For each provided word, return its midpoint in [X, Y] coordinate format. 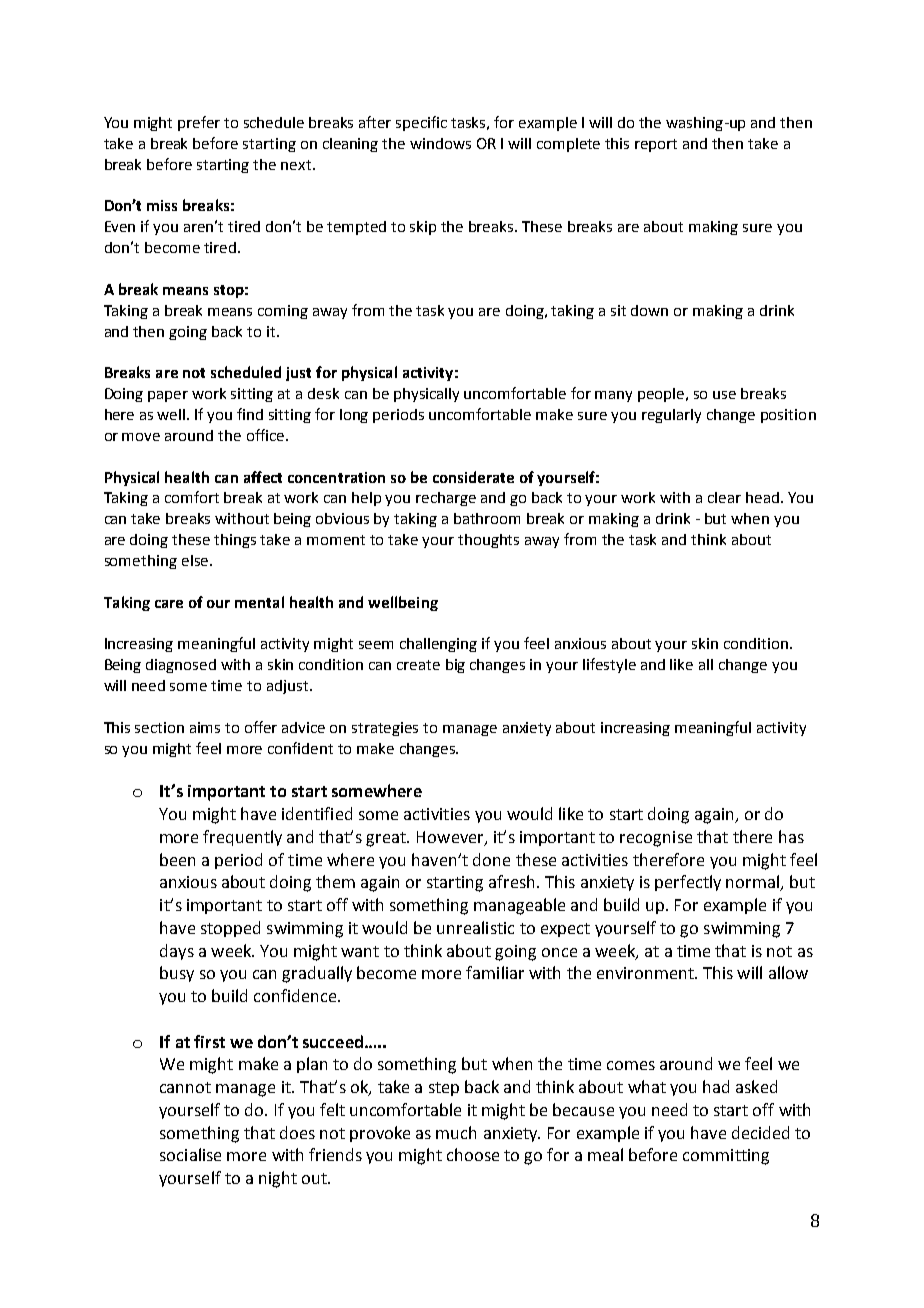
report [656, 145]
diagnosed [181, 666]
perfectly [688, 883]
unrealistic [475, 927]
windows [440, 143]
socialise [190, 1154]
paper [168, 396]
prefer [199, 123]
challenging [438, 645]
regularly [671, 416]
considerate [473, 477]
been [177, 859]
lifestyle [609, 665]
